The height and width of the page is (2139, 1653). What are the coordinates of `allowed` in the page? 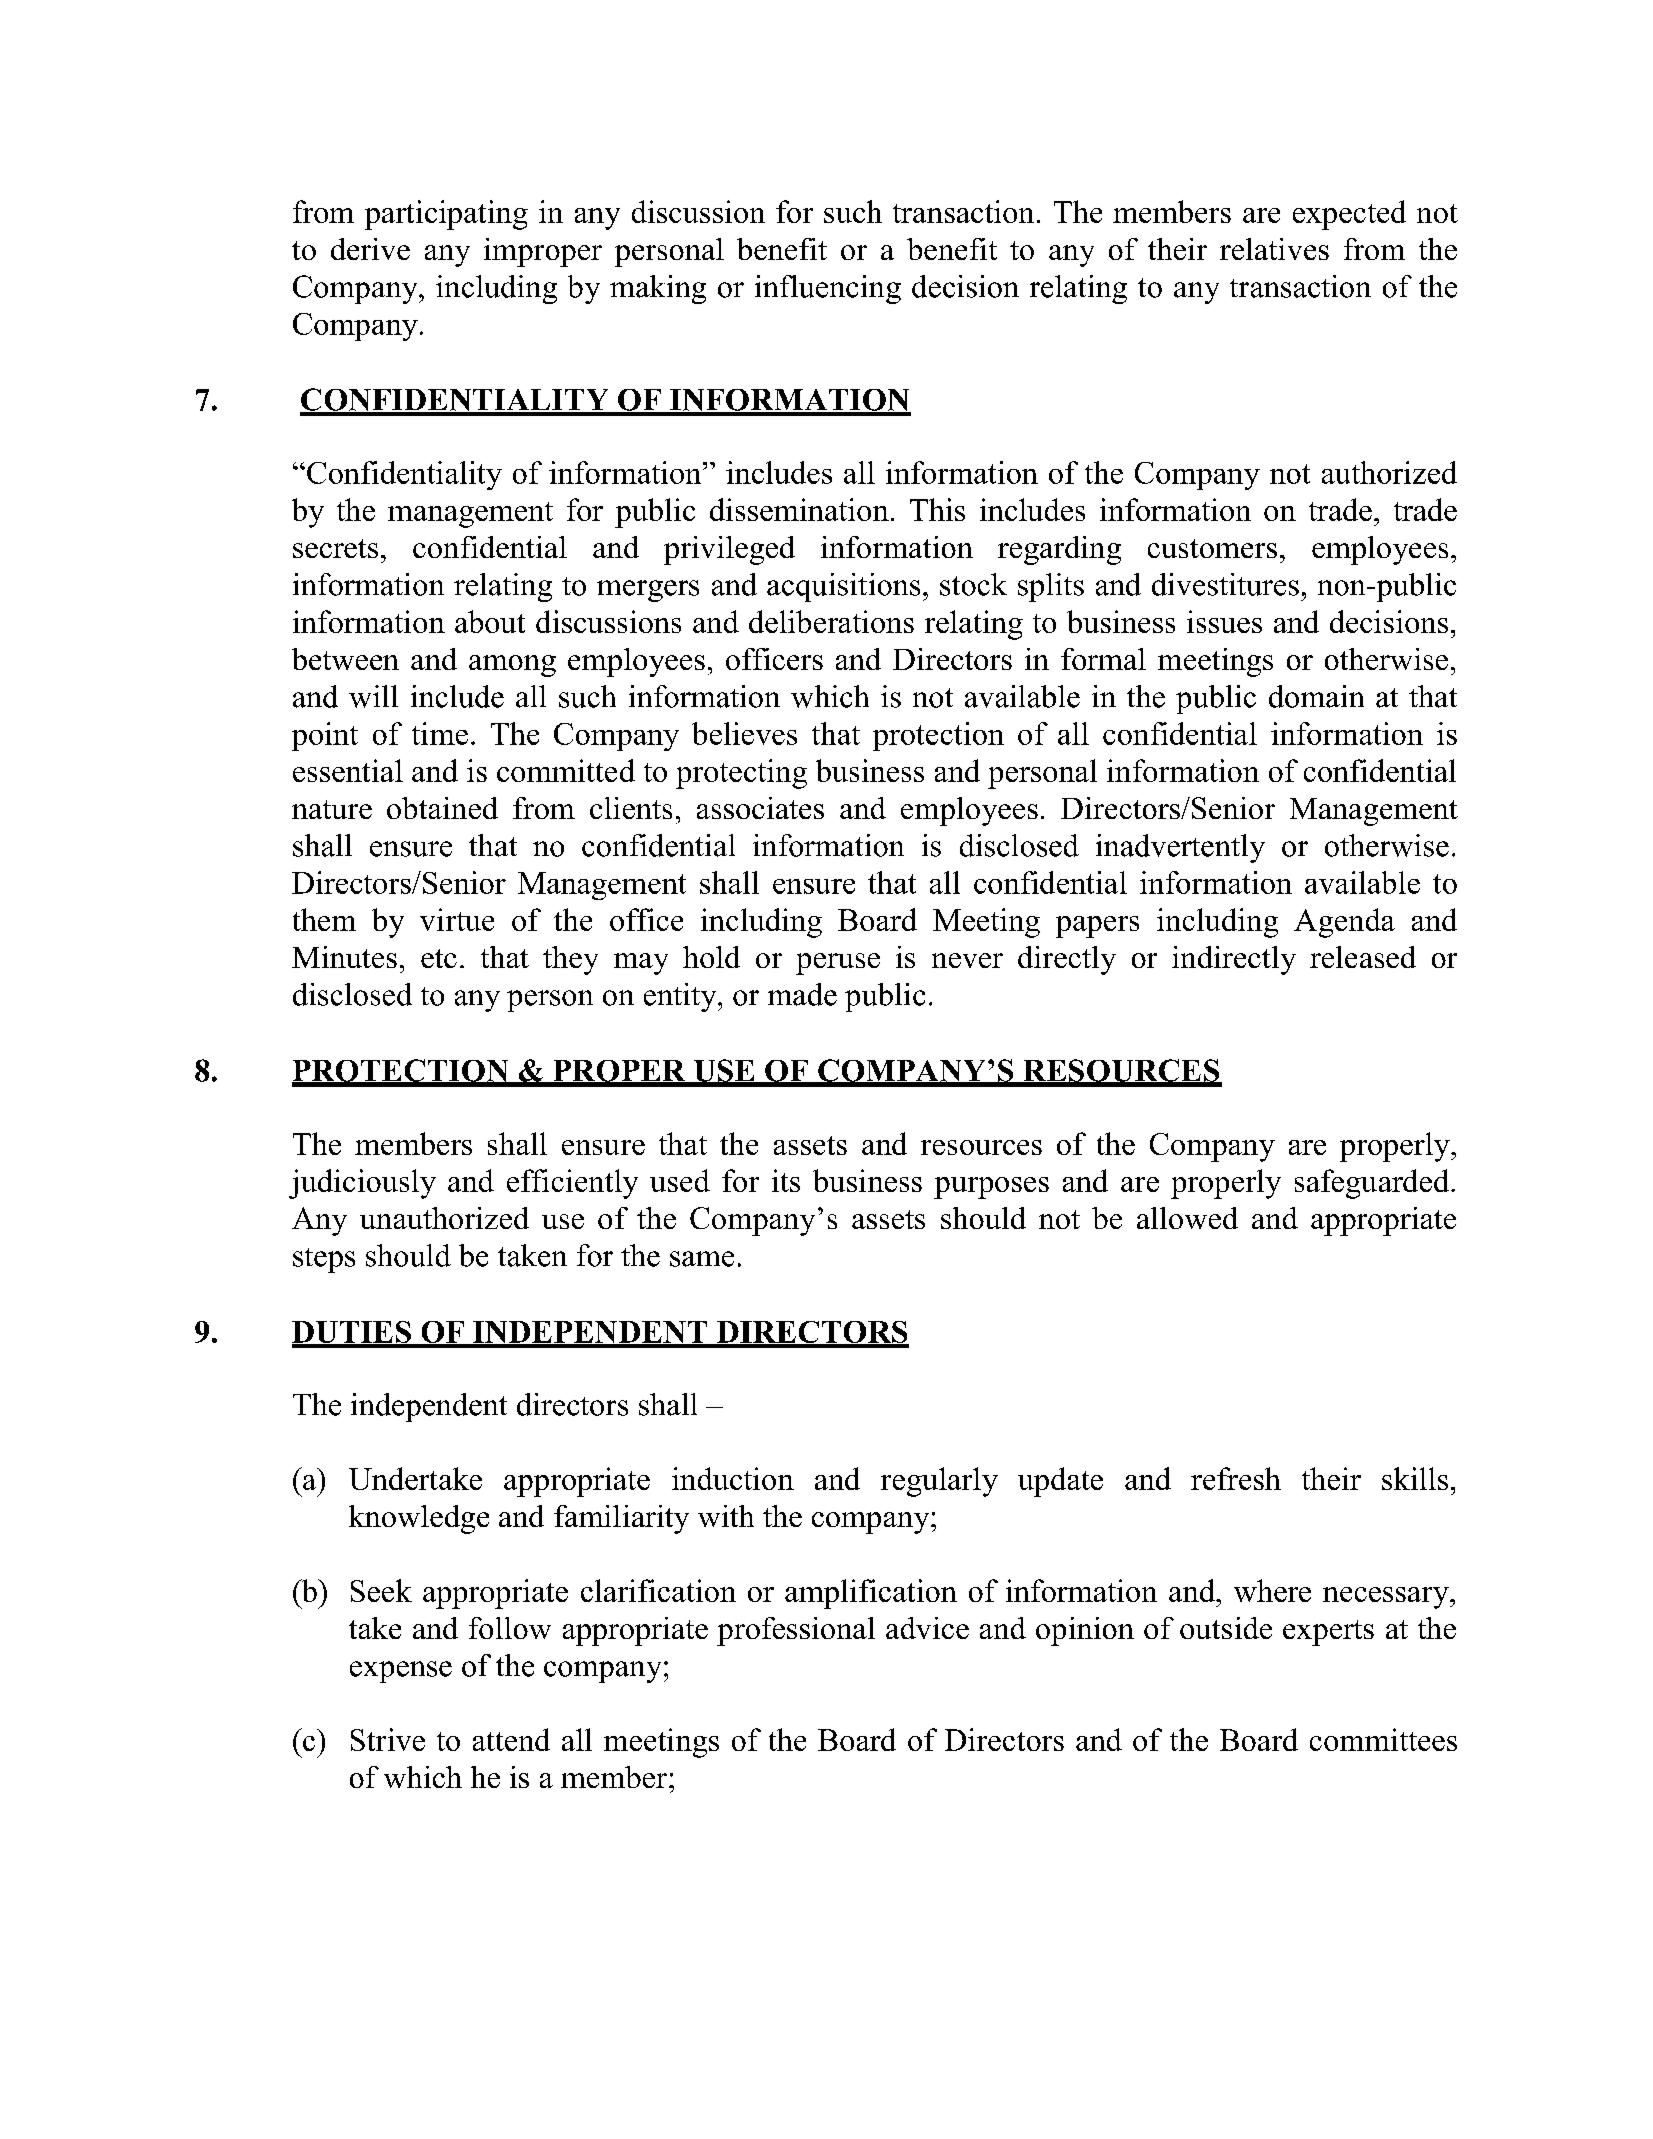 It's located at (1187, 1218).
